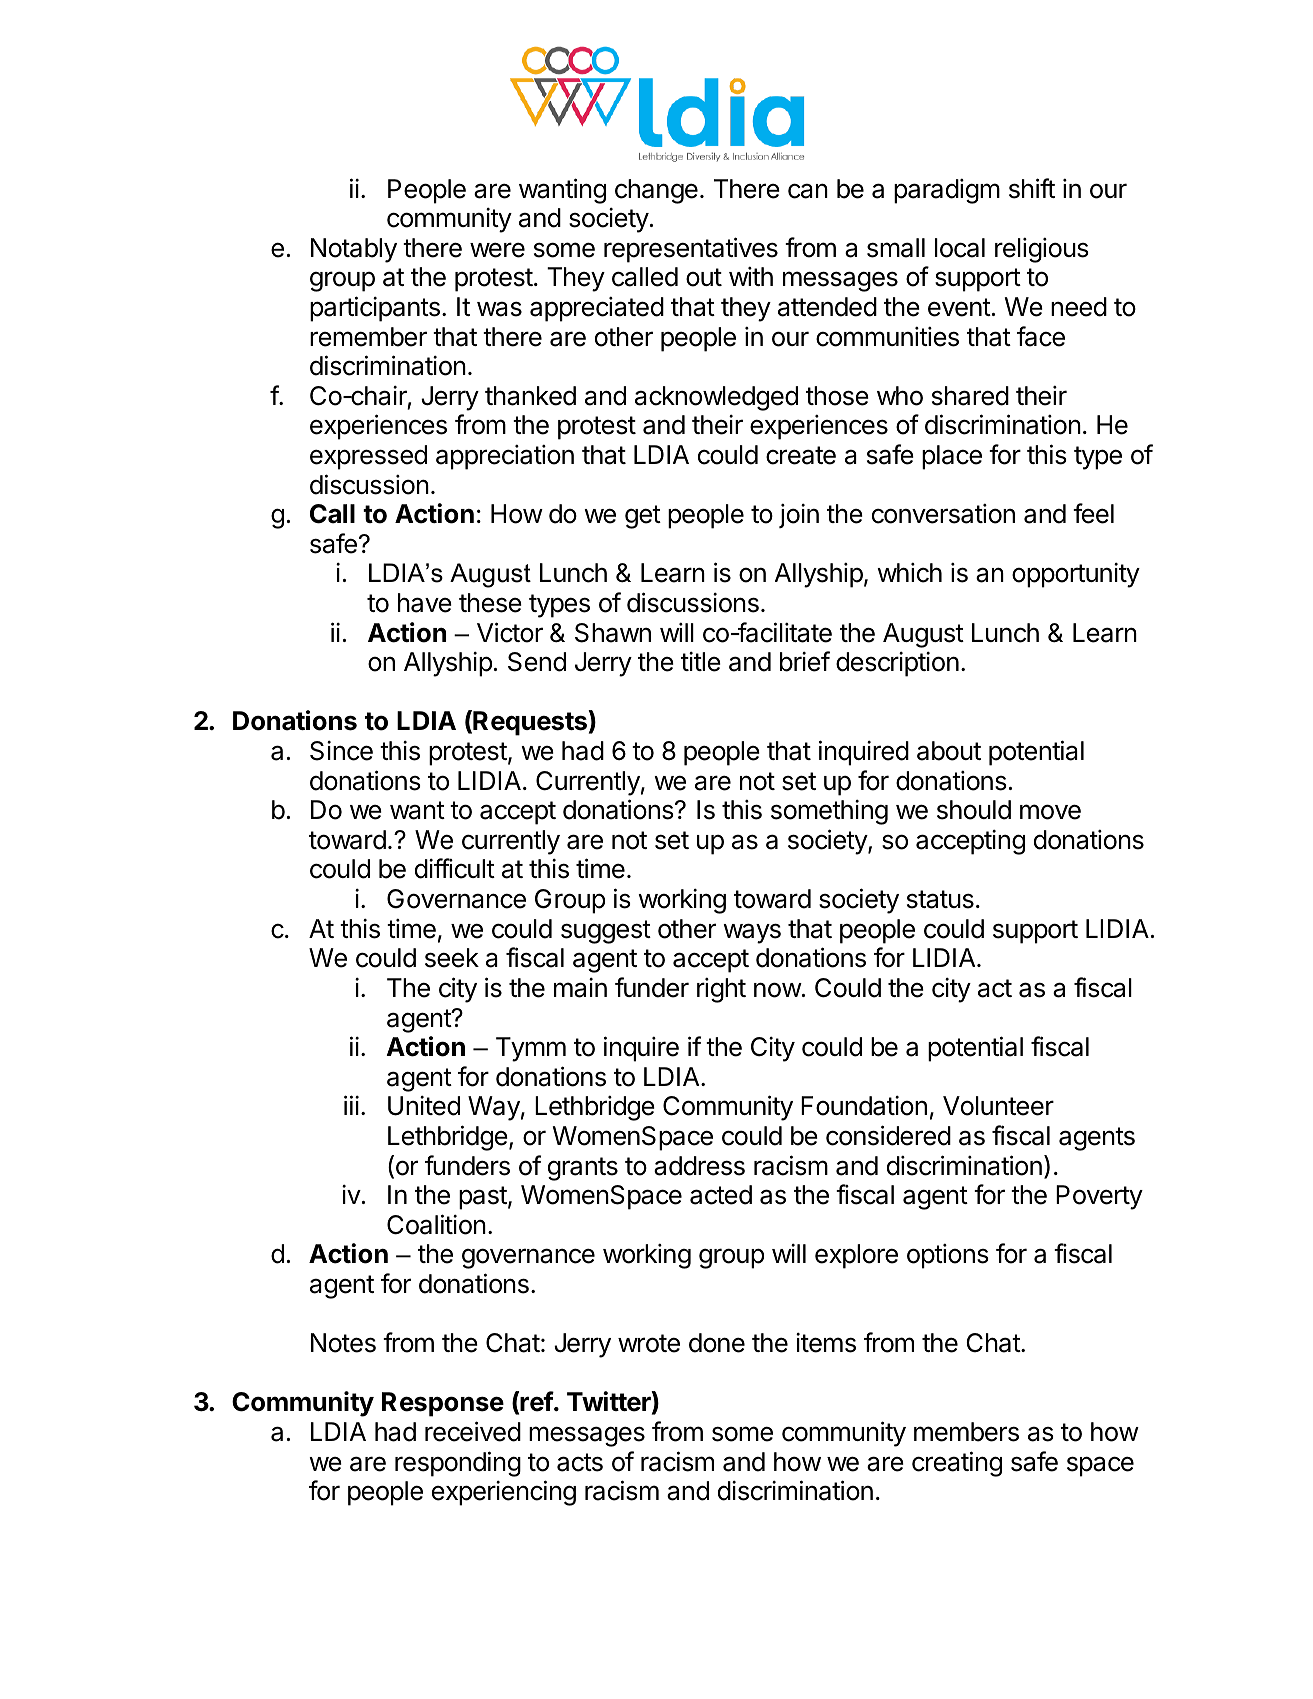  What do you see at coordinates (1042, 250) in the document?
I see `religious` at bounding box center [1042, 250].
